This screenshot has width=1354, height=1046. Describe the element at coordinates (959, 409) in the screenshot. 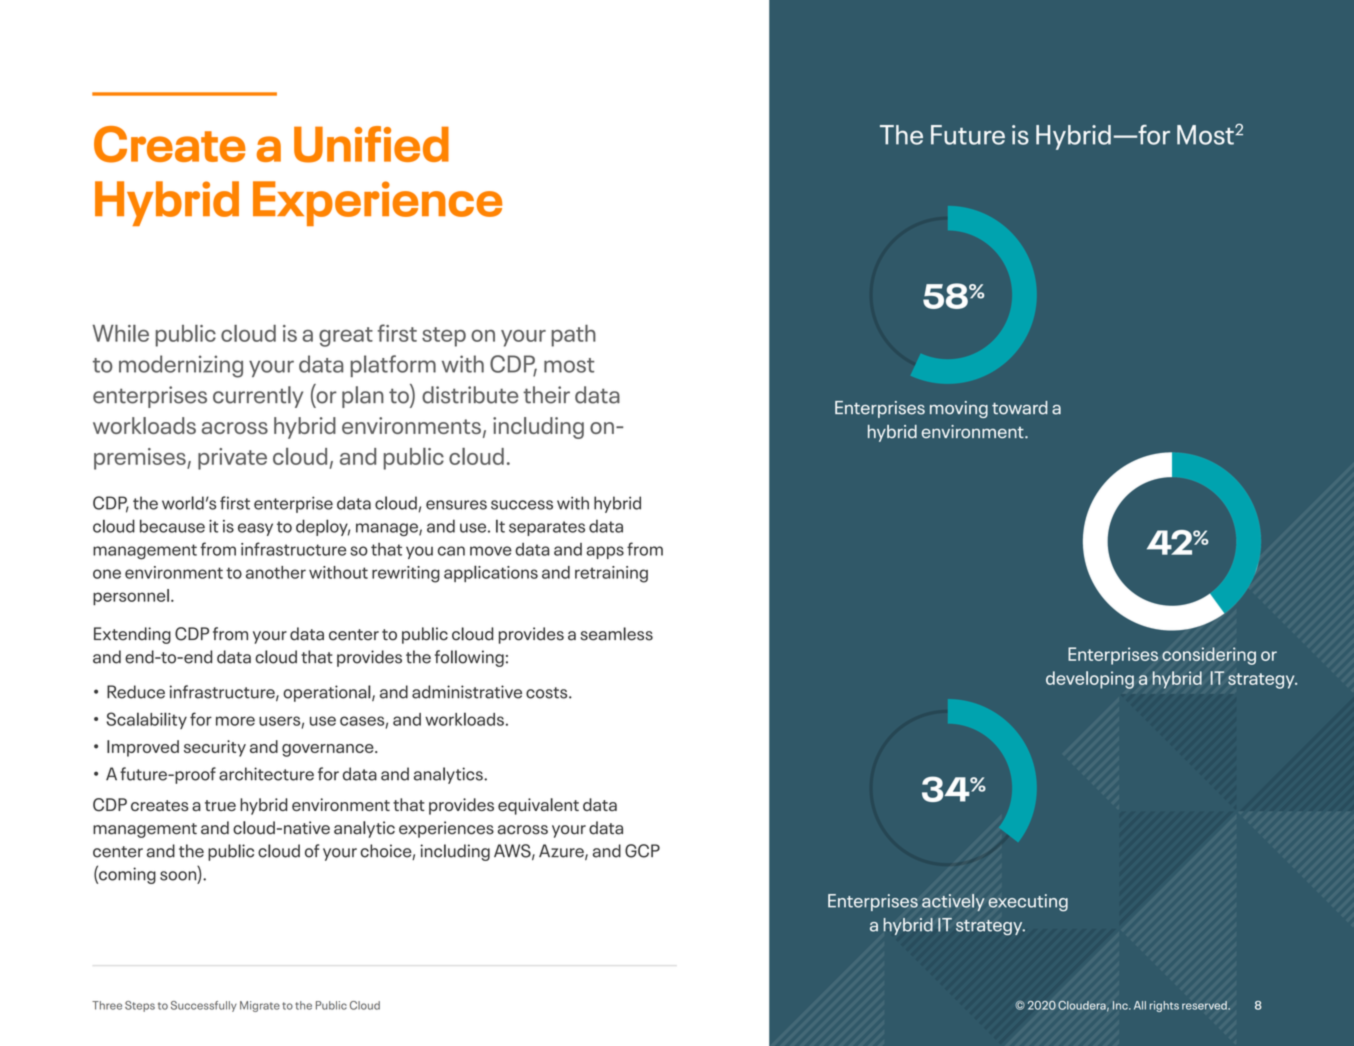

I see `moving` at that location.
